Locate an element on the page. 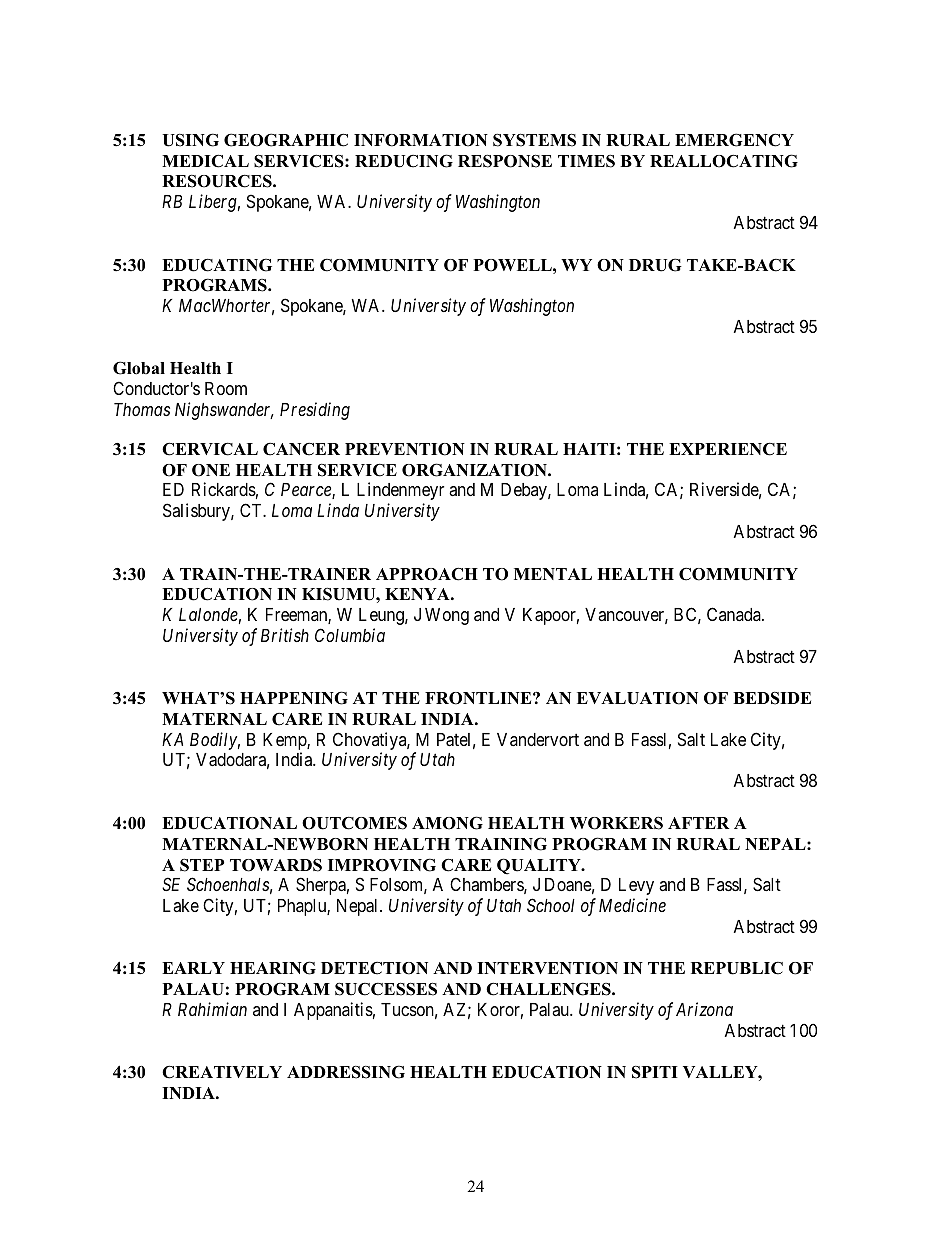 This page has width=952, height=1233. RESPONSE is located at coordinates (505, 161).
